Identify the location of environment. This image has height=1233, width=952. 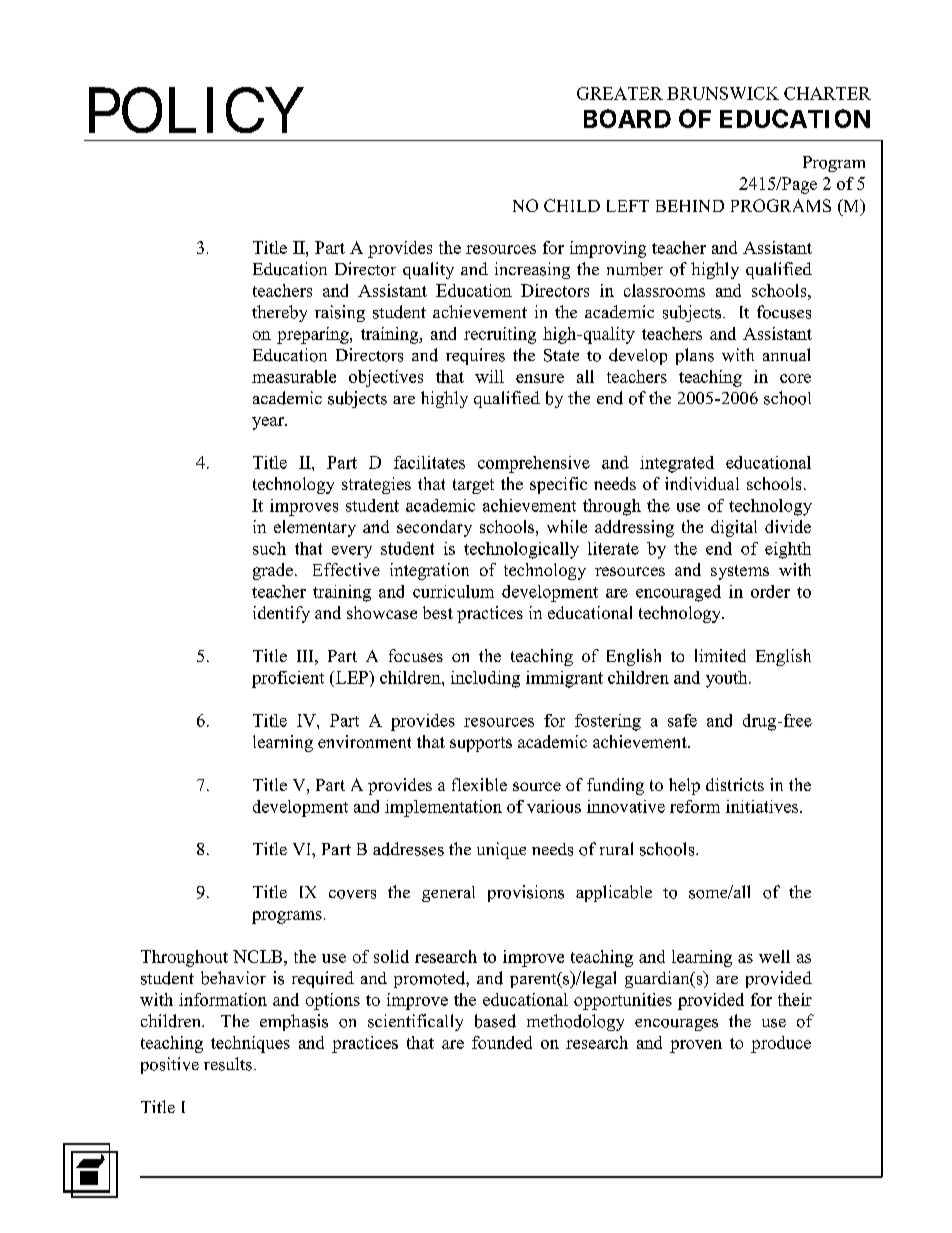
(364, 741).
